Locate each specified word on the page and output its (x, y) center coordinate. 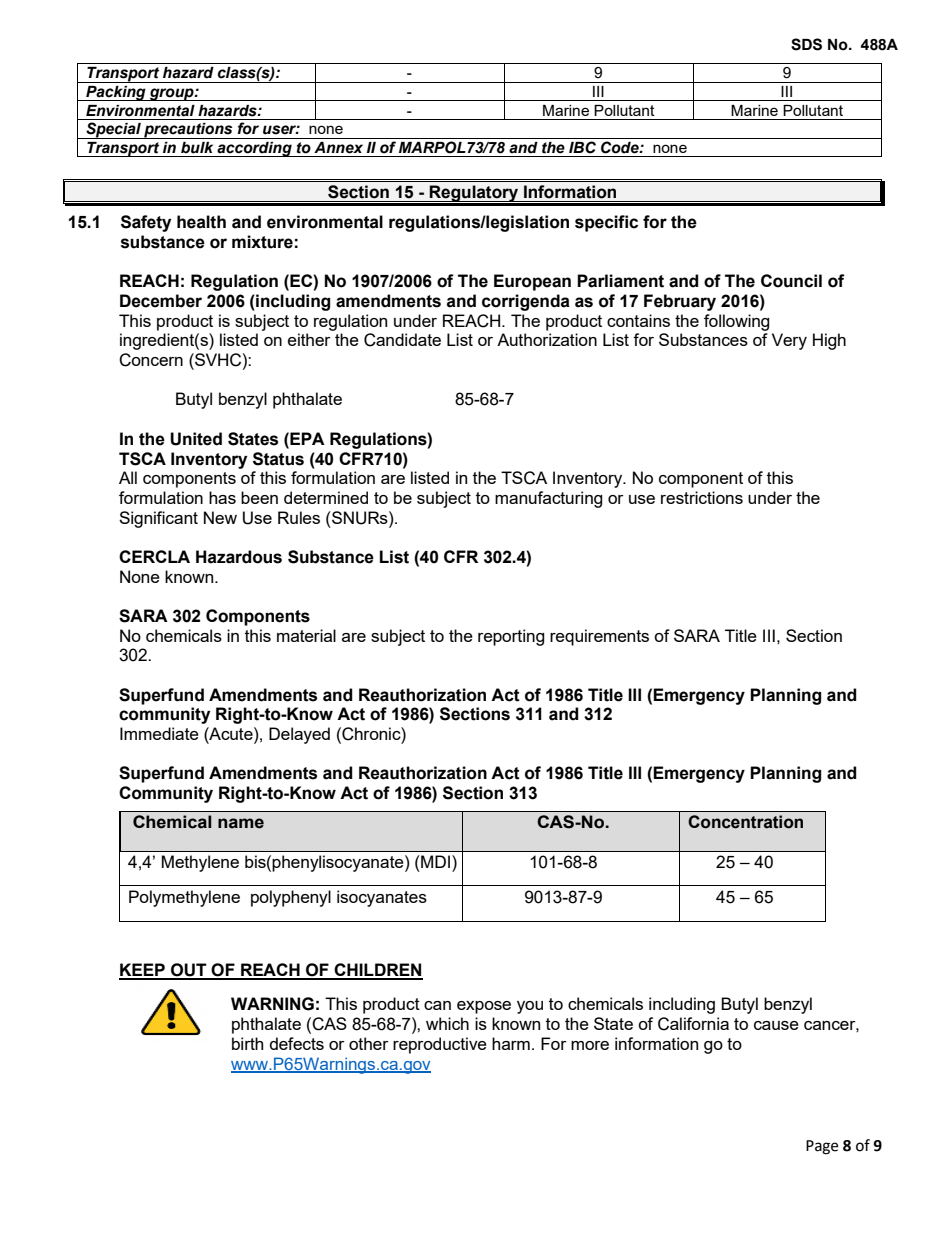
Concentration (745, 822)
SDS (806, 44)
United (196, 439)
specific (606, 223)
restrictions (702, 497)
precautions (188, 131)
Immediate (159, 733)
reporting (511, 637)
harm (511, 1043)
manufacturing (549, 499)
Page (822, 1147)
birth (247, 1043)
